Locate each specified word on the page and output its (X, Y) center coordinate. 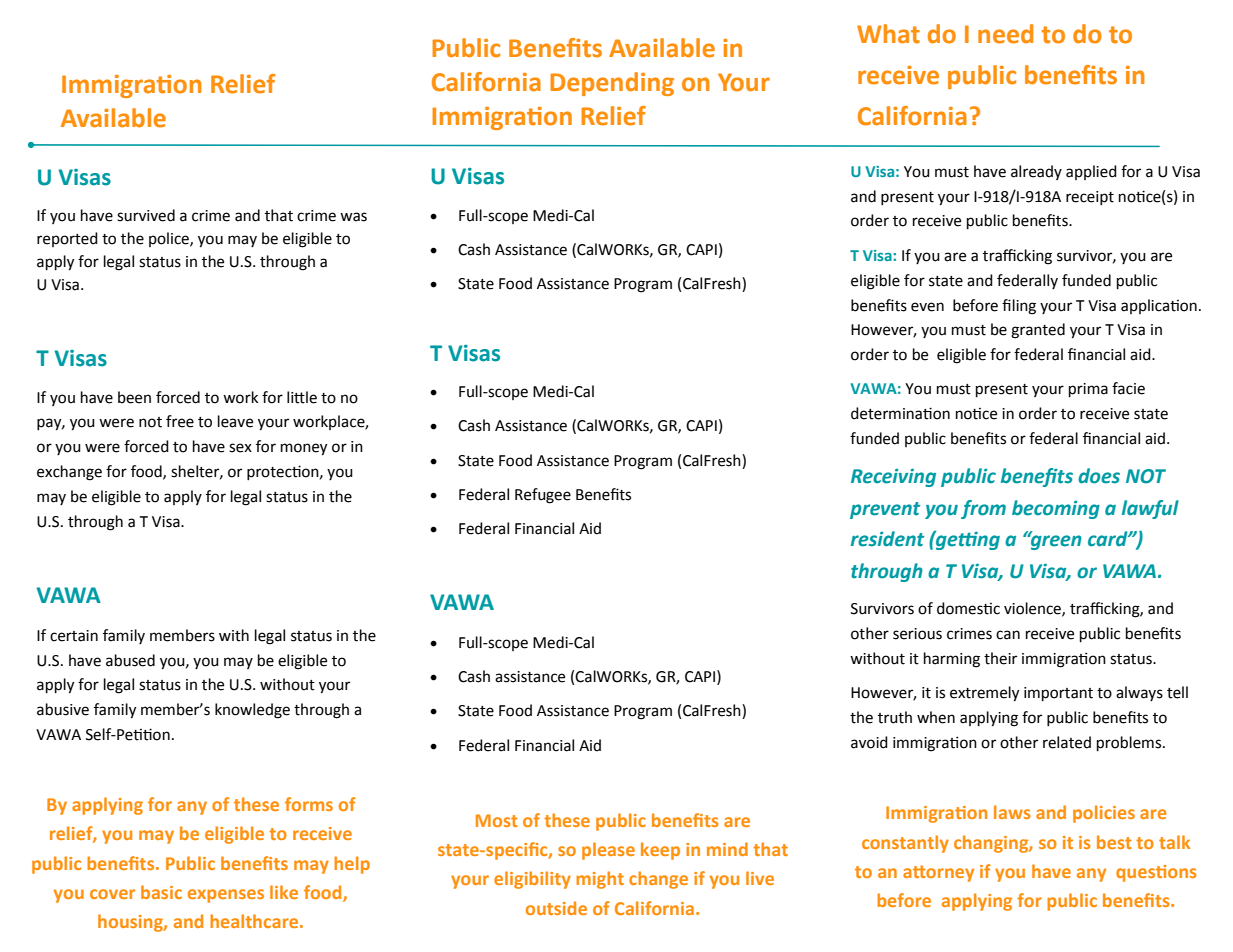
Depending (612, 84)
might (600, 880)
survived (146, 215)
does (1099, 476)
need (1005, 34)
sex (240, 448)
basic (161, 892)
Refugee (543, 496)
